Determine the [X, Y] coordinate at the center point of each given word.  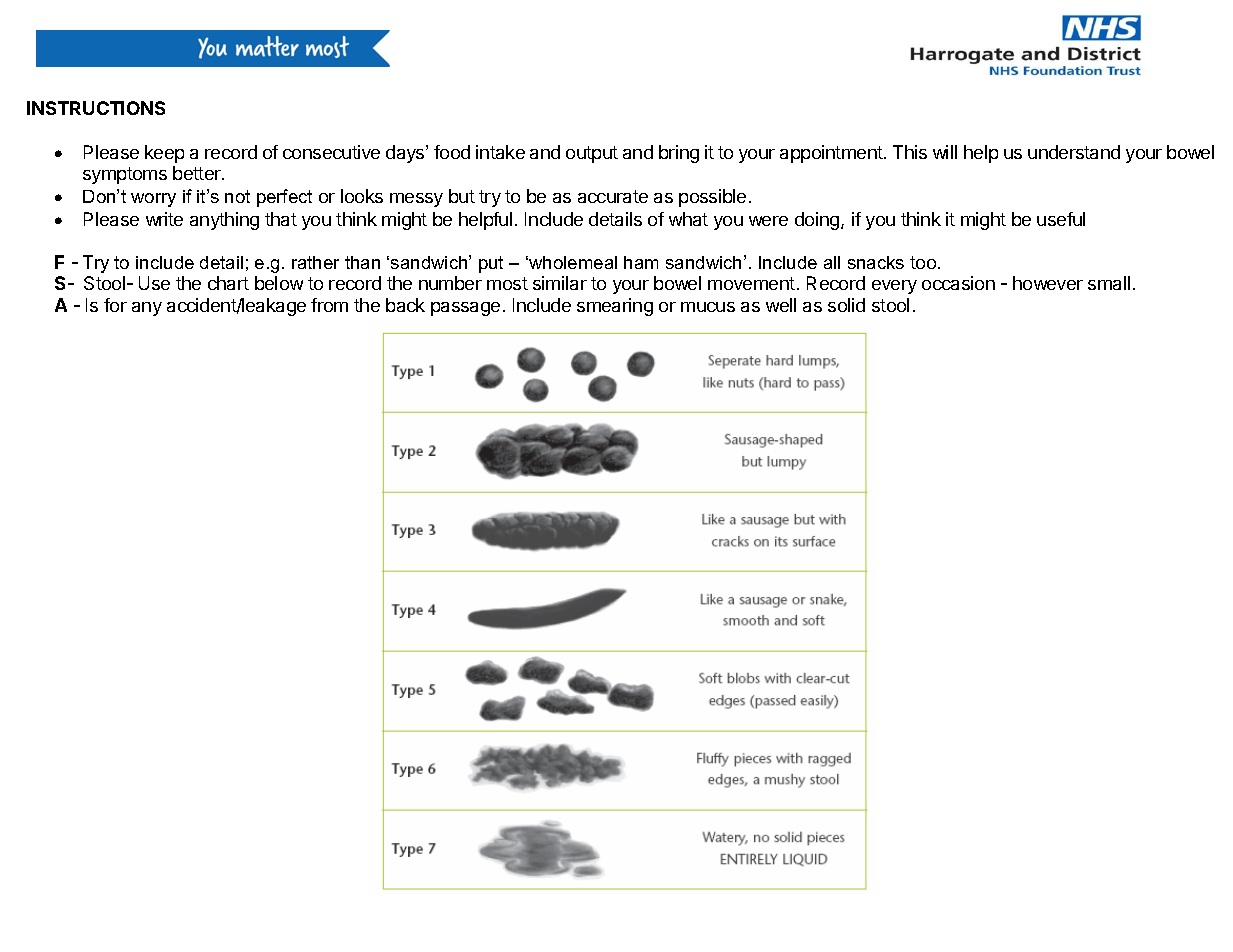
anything [224, 221]
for [115, 305]
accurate [613, 196]
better [198, 173]
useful [1061, 219]
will [945, 152]
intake [500, 152]
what [688, 219]
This [910, 152]
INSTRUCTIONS [96, 108]
